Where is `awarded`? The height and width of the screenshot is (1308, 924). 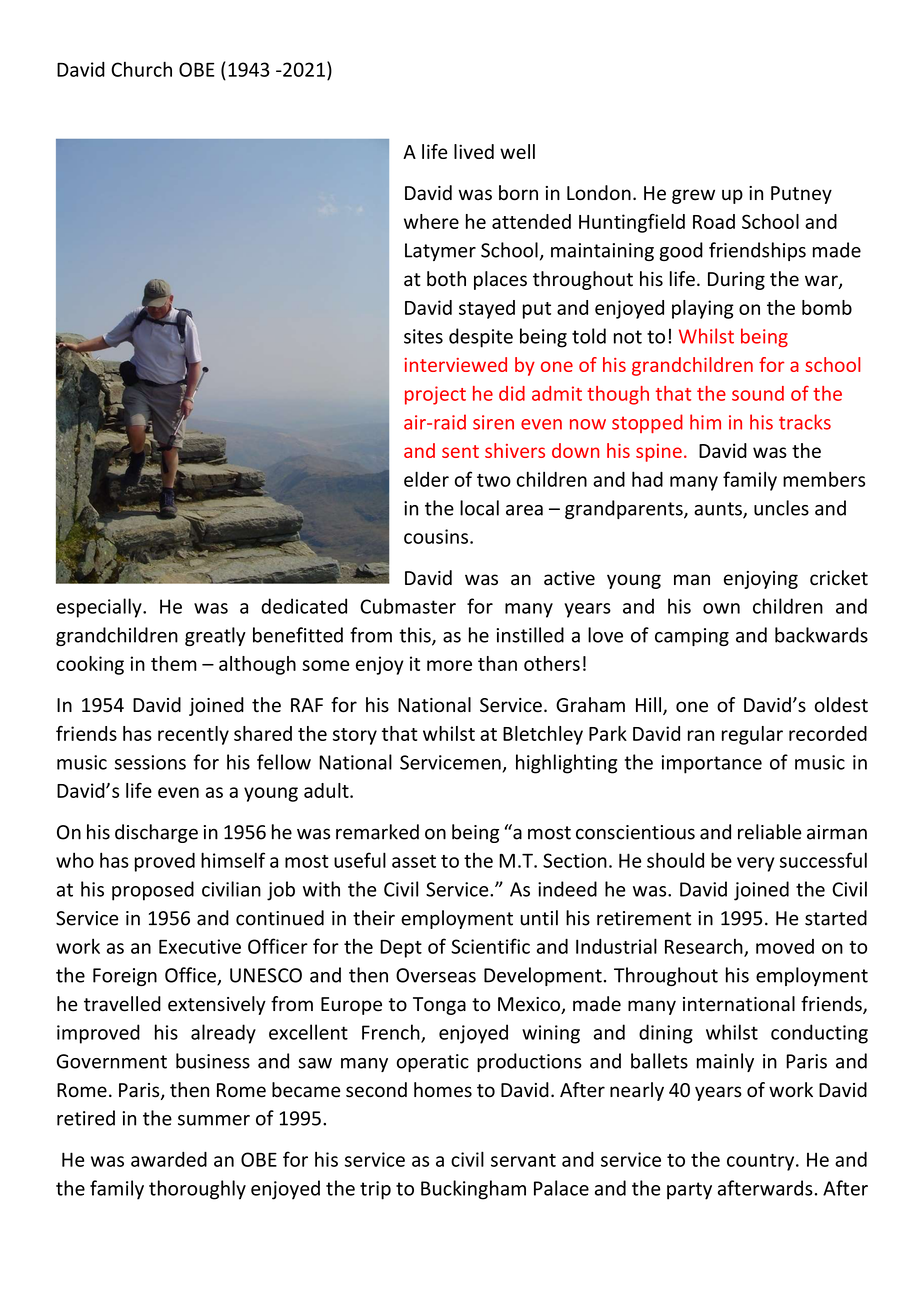 awarded is located at coordinates (169, 1159).
